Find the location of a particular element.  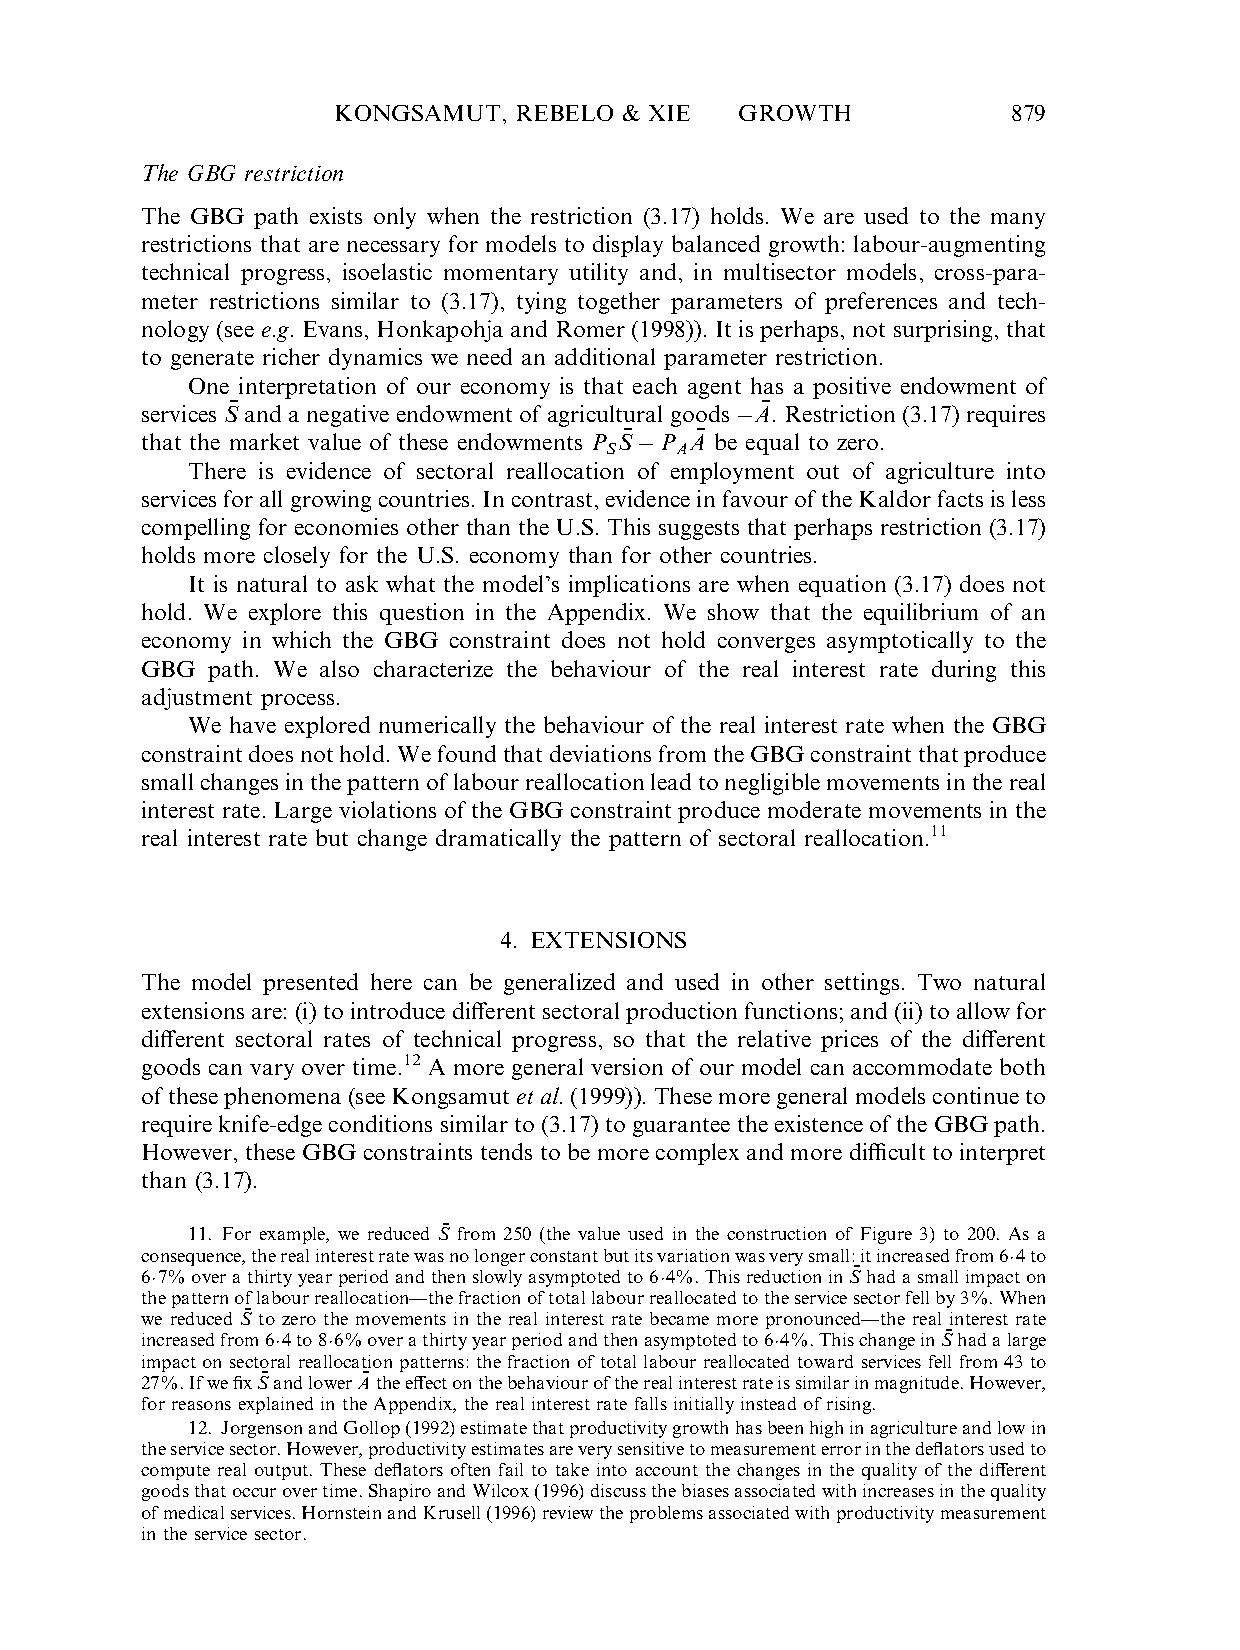

increases is located at coordinates (898, 1490).
